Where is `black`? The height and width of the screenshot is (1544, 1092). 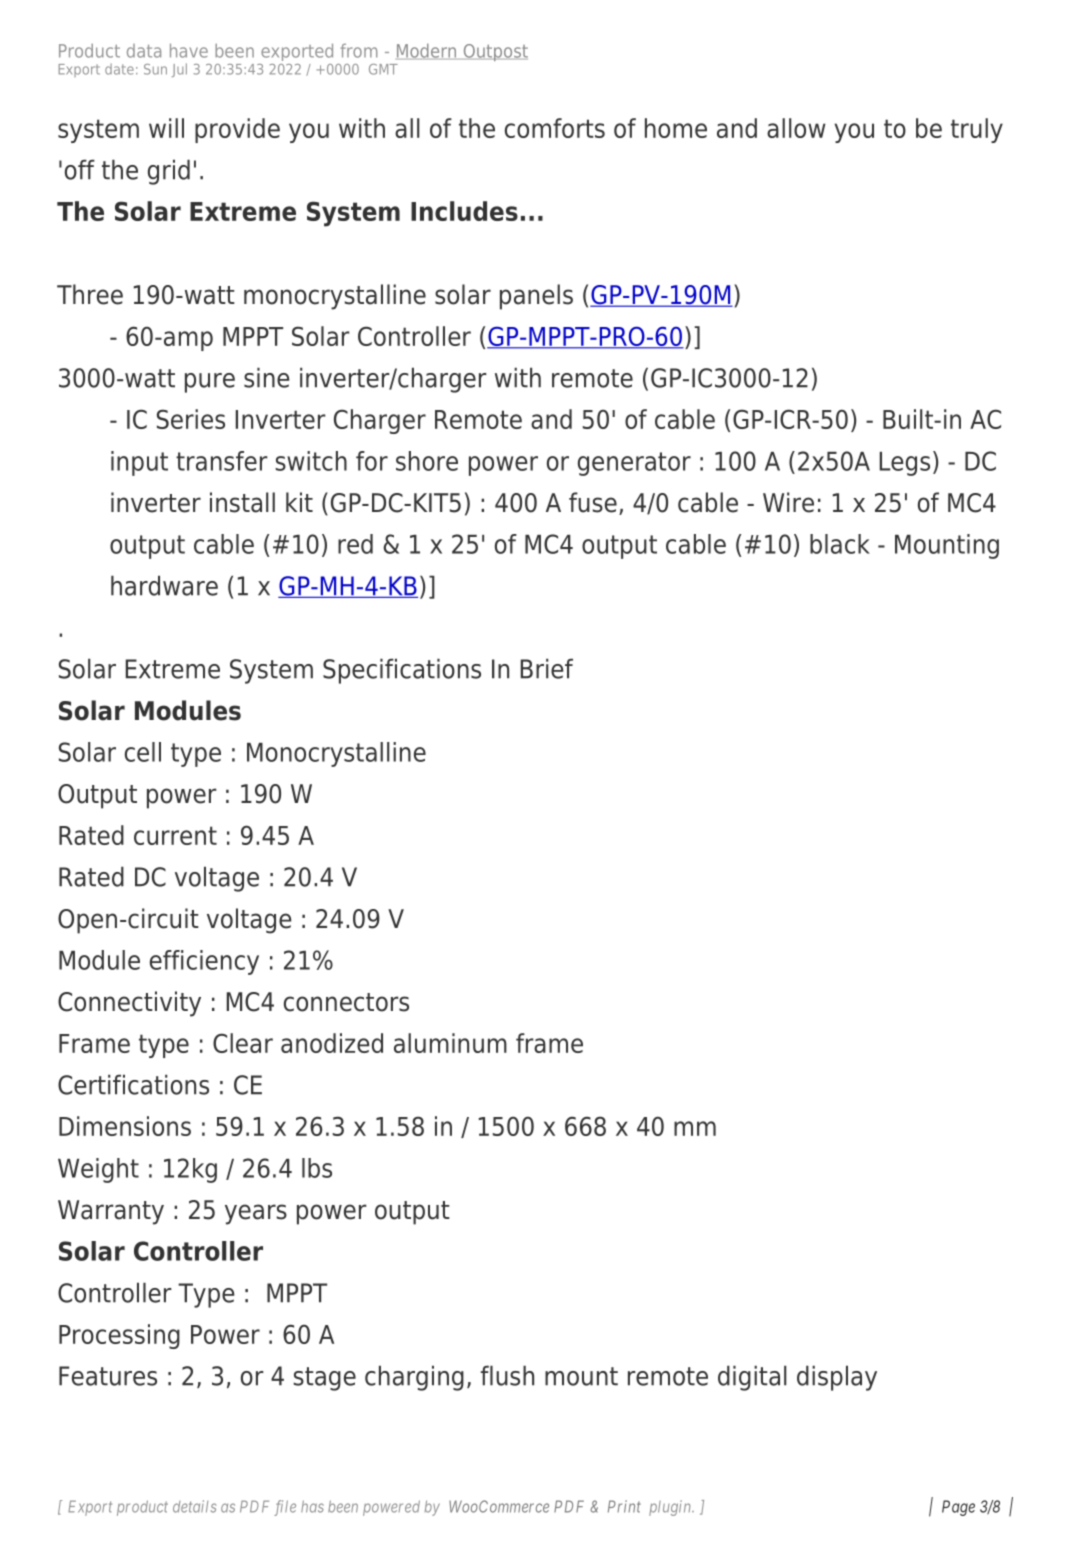 black is located at coordinates (840, 544).
